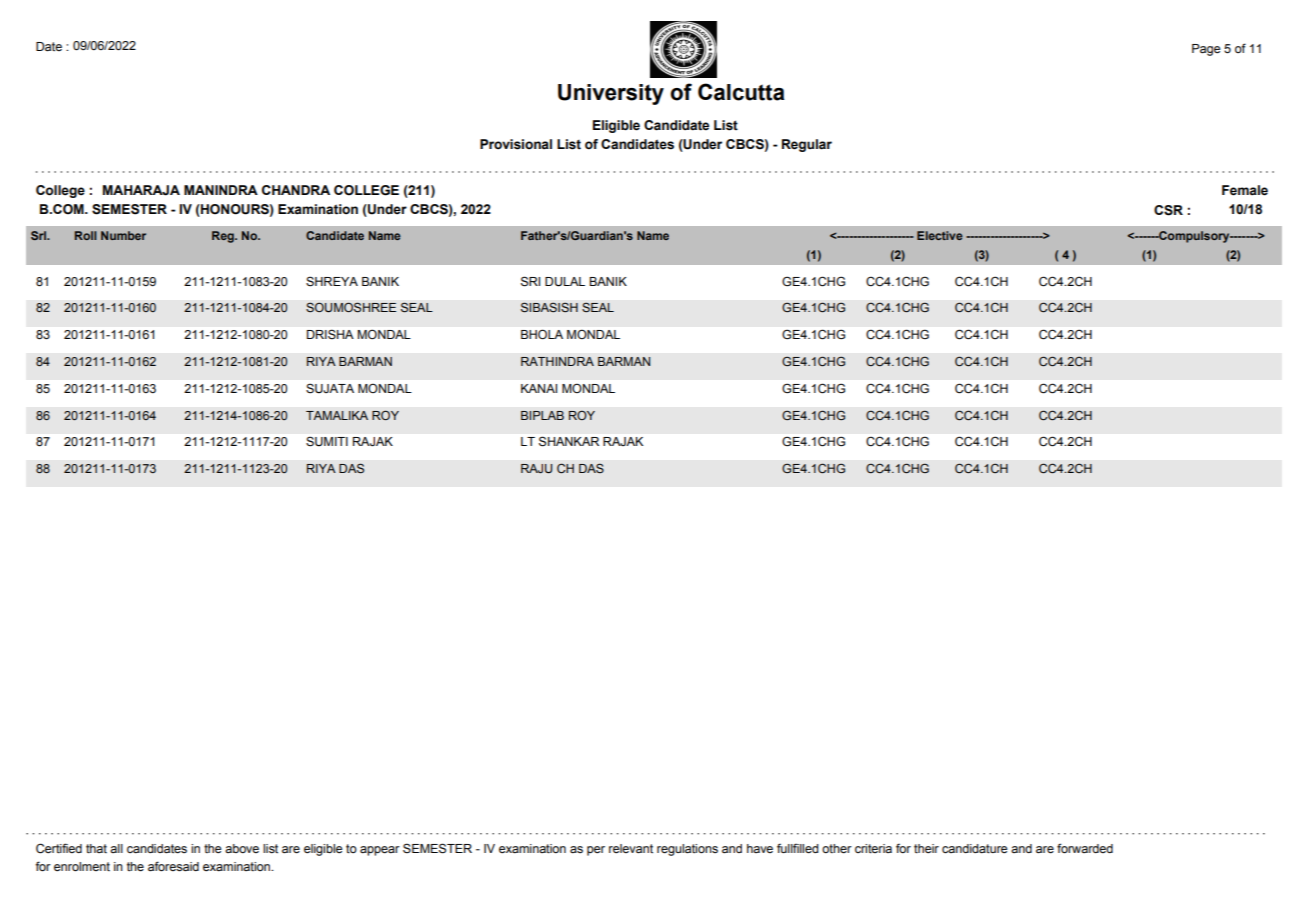  Describe the element at coordinates (86, 235) in the screenshot. I see `Roll` at that location.
